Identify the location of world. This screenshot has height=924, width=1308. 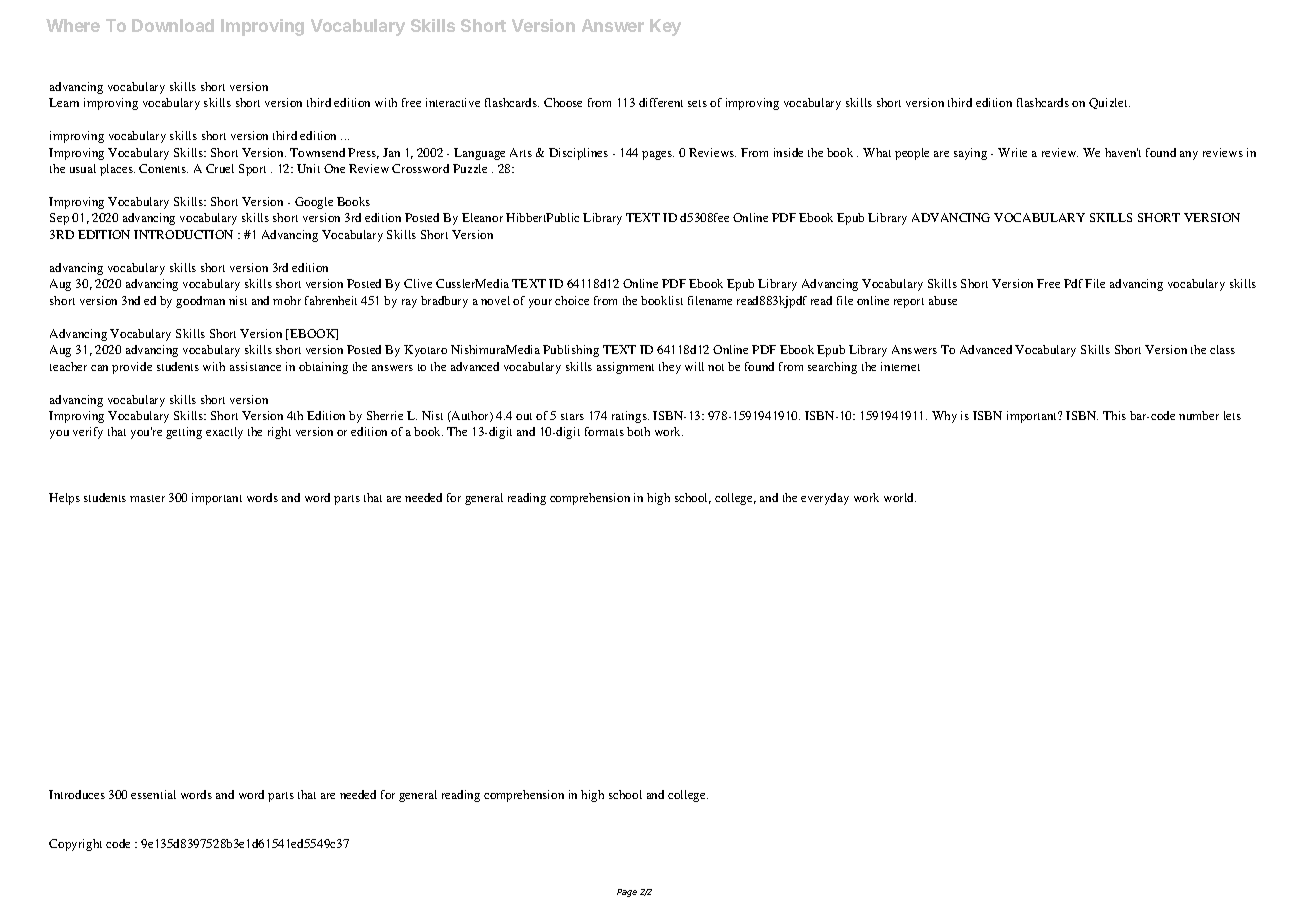
(900, 497).
